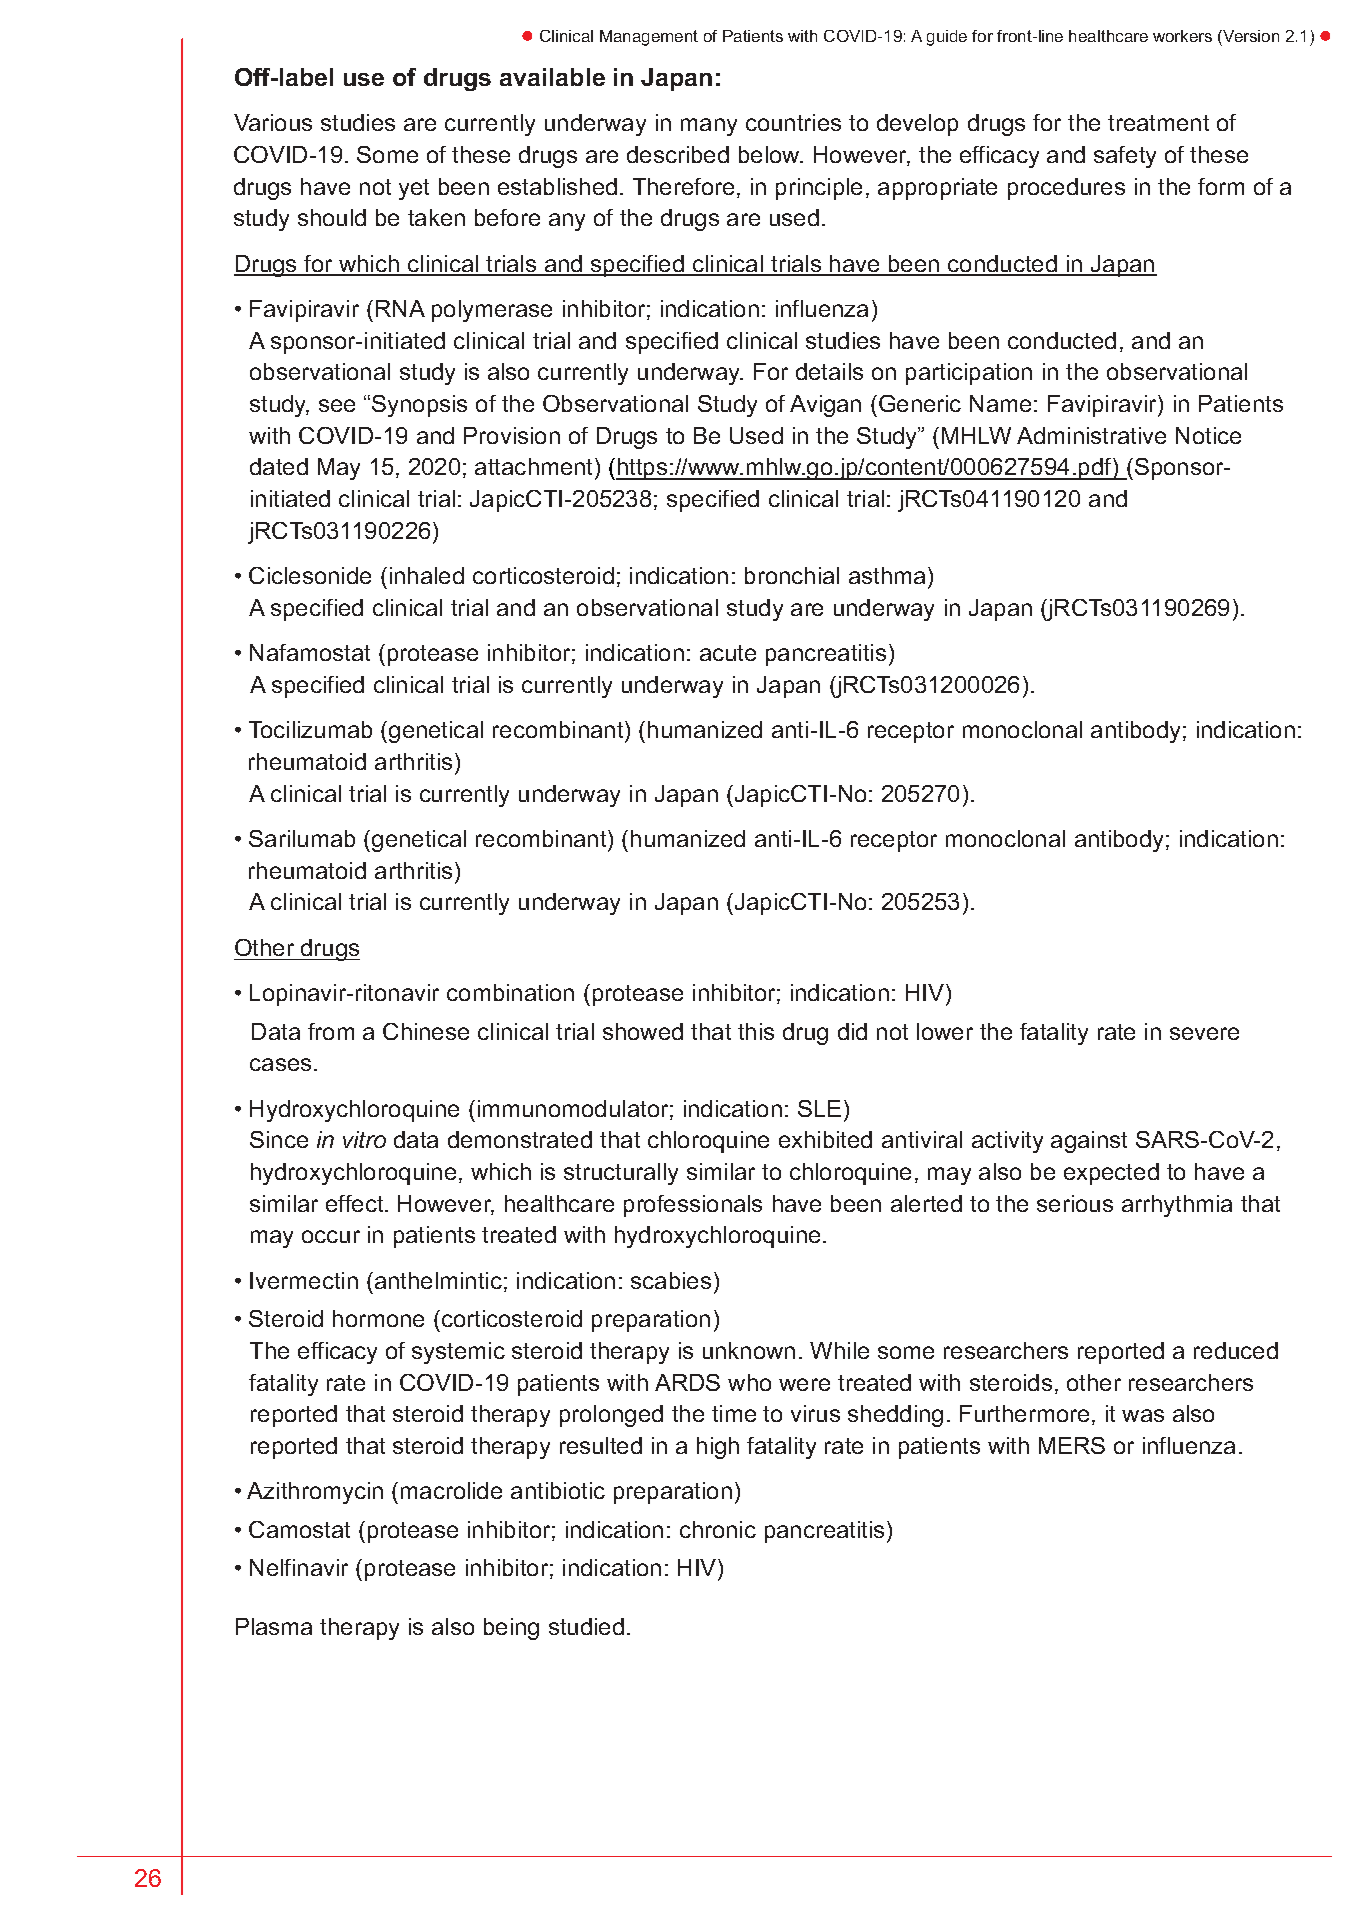  I want to click on professionals, so click(693, 1206).
